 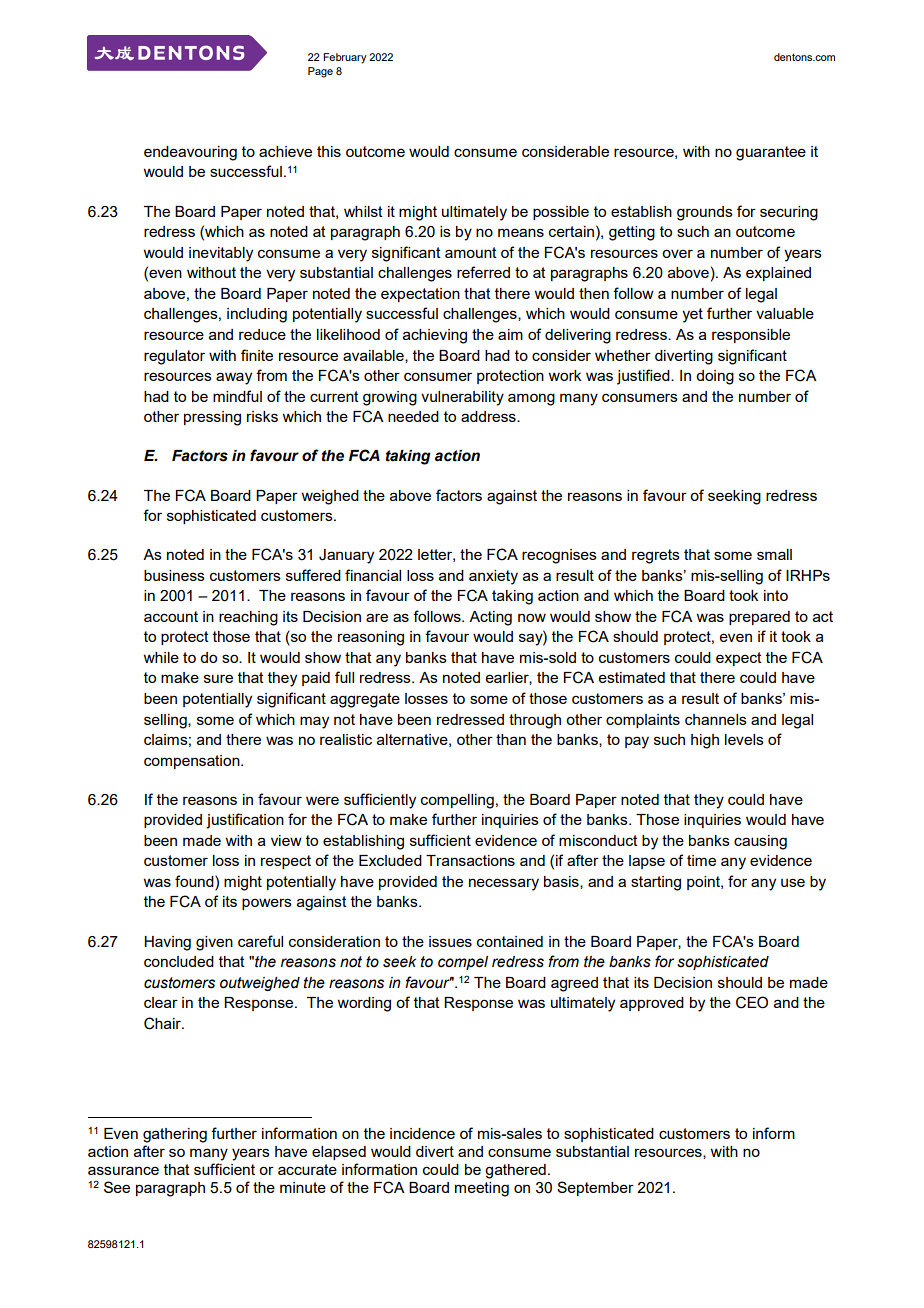 What do you see at coordinates (704, 883) in the screenshot?
I see `point` at bounding box center [704, 883].
